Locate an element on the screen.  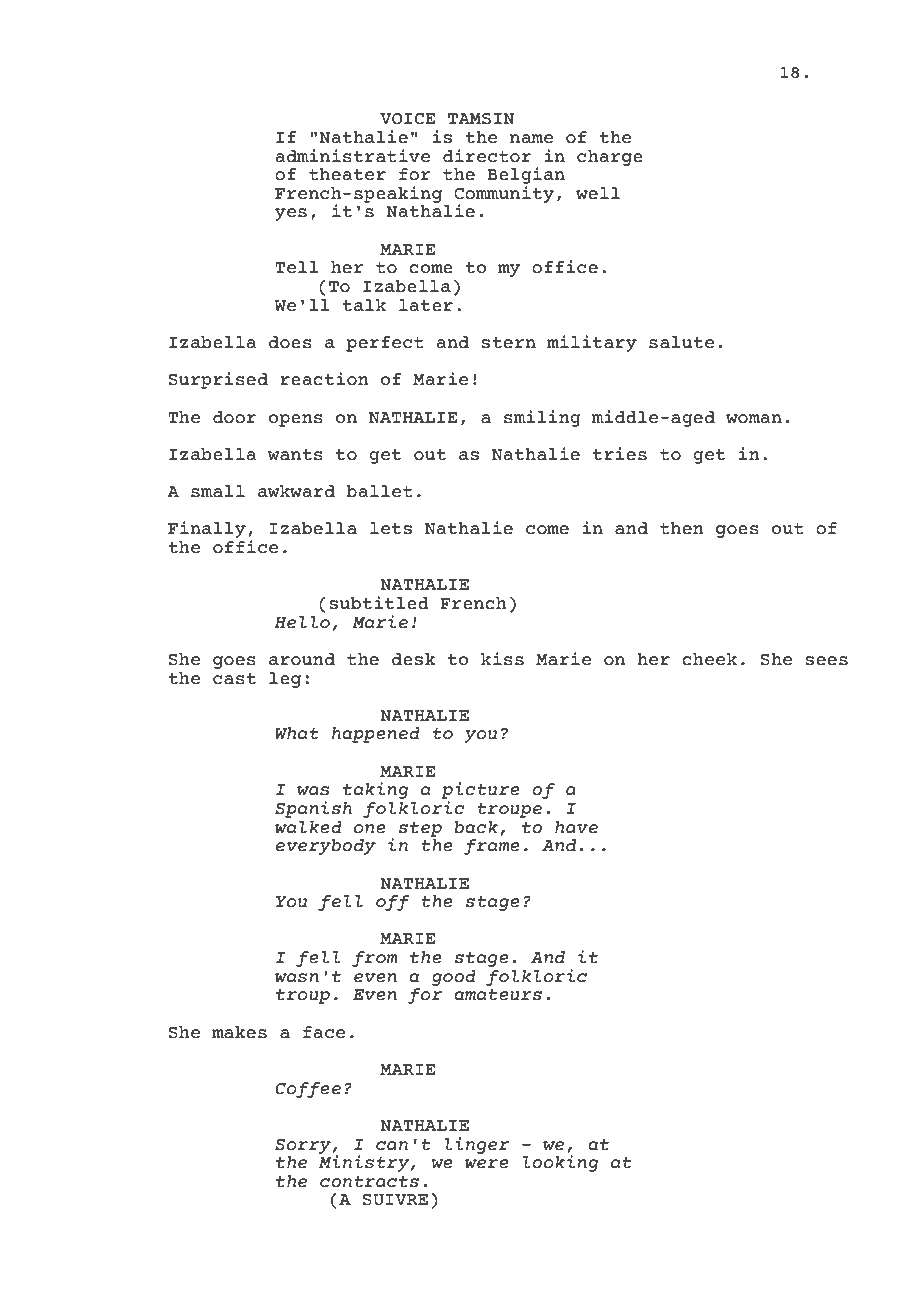
then is located at coordinates (682, 528).
